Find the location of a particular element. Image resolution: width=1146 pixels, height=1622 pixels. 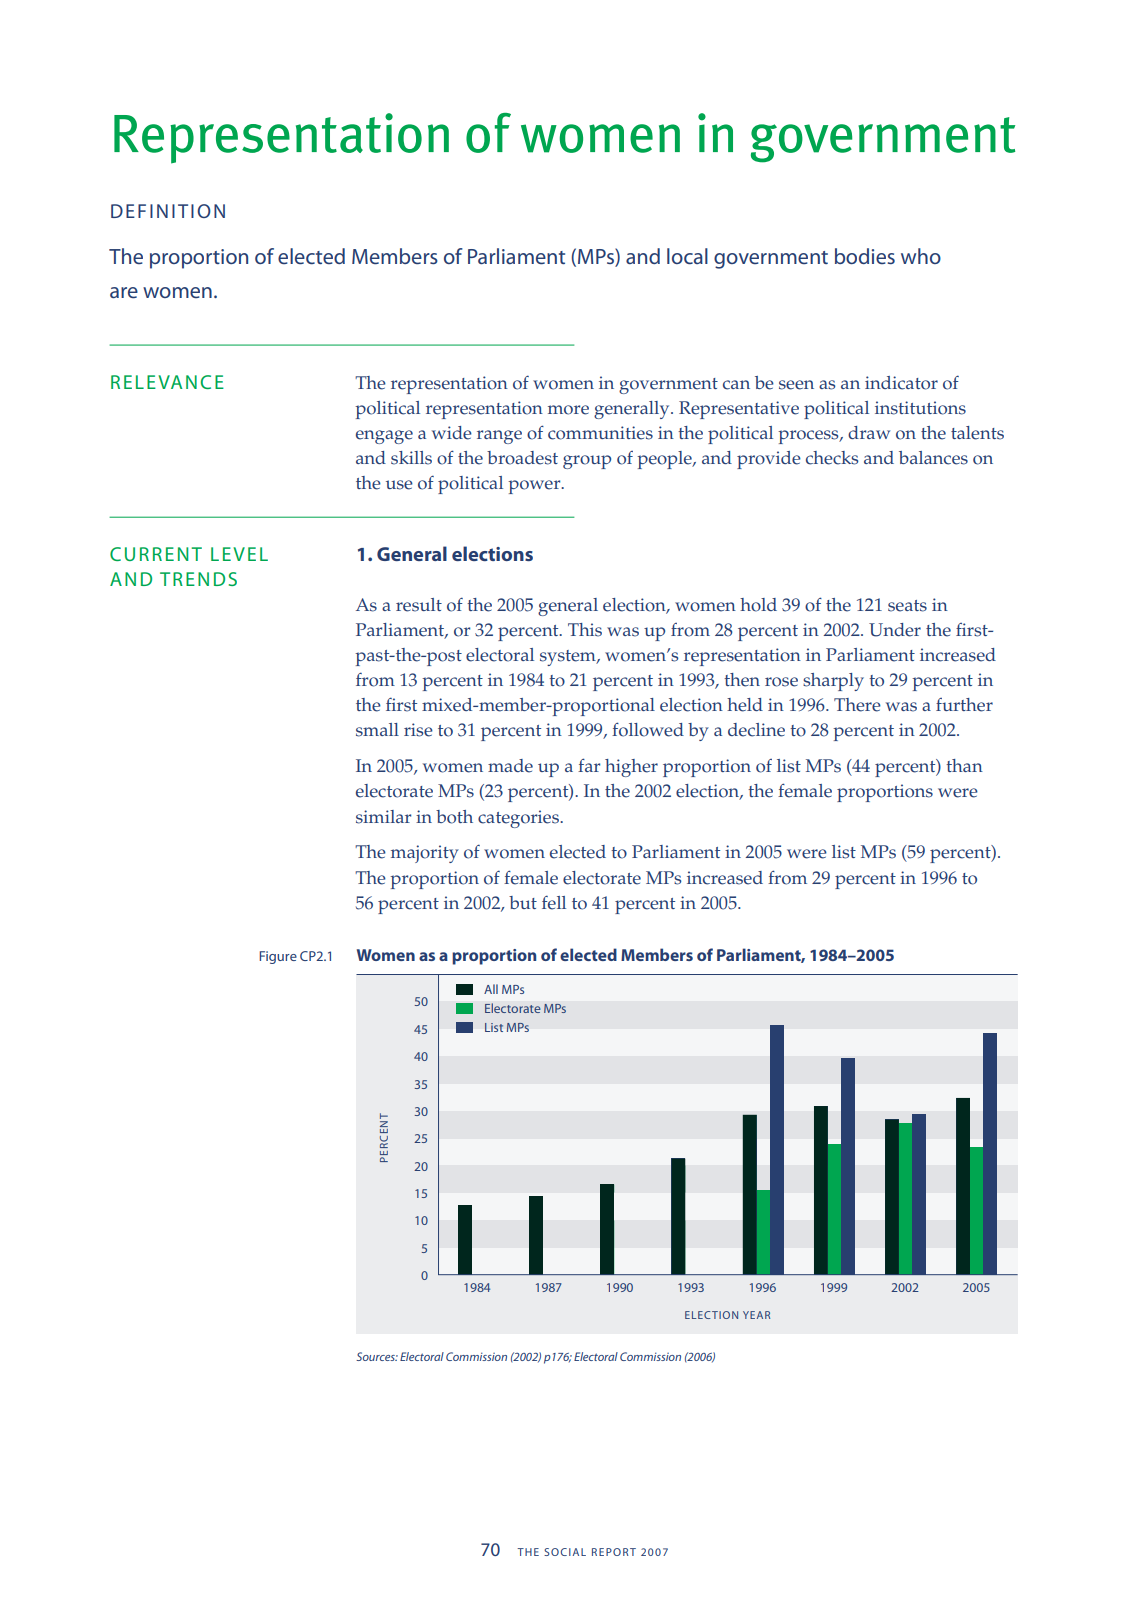

bodies is located at coordinates (865, 256).
